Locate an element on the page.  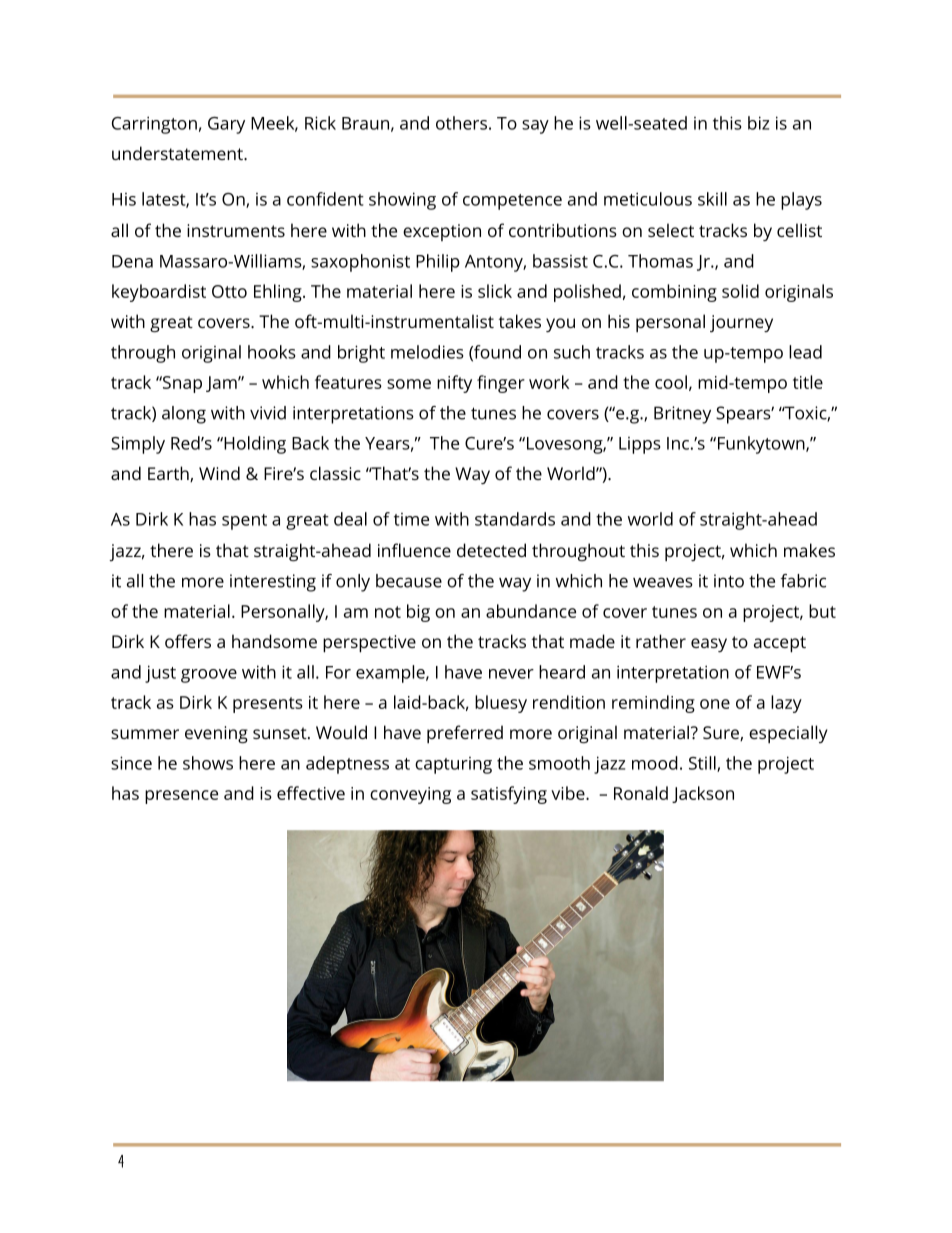
Gary is located at coordinates (226, 125).
